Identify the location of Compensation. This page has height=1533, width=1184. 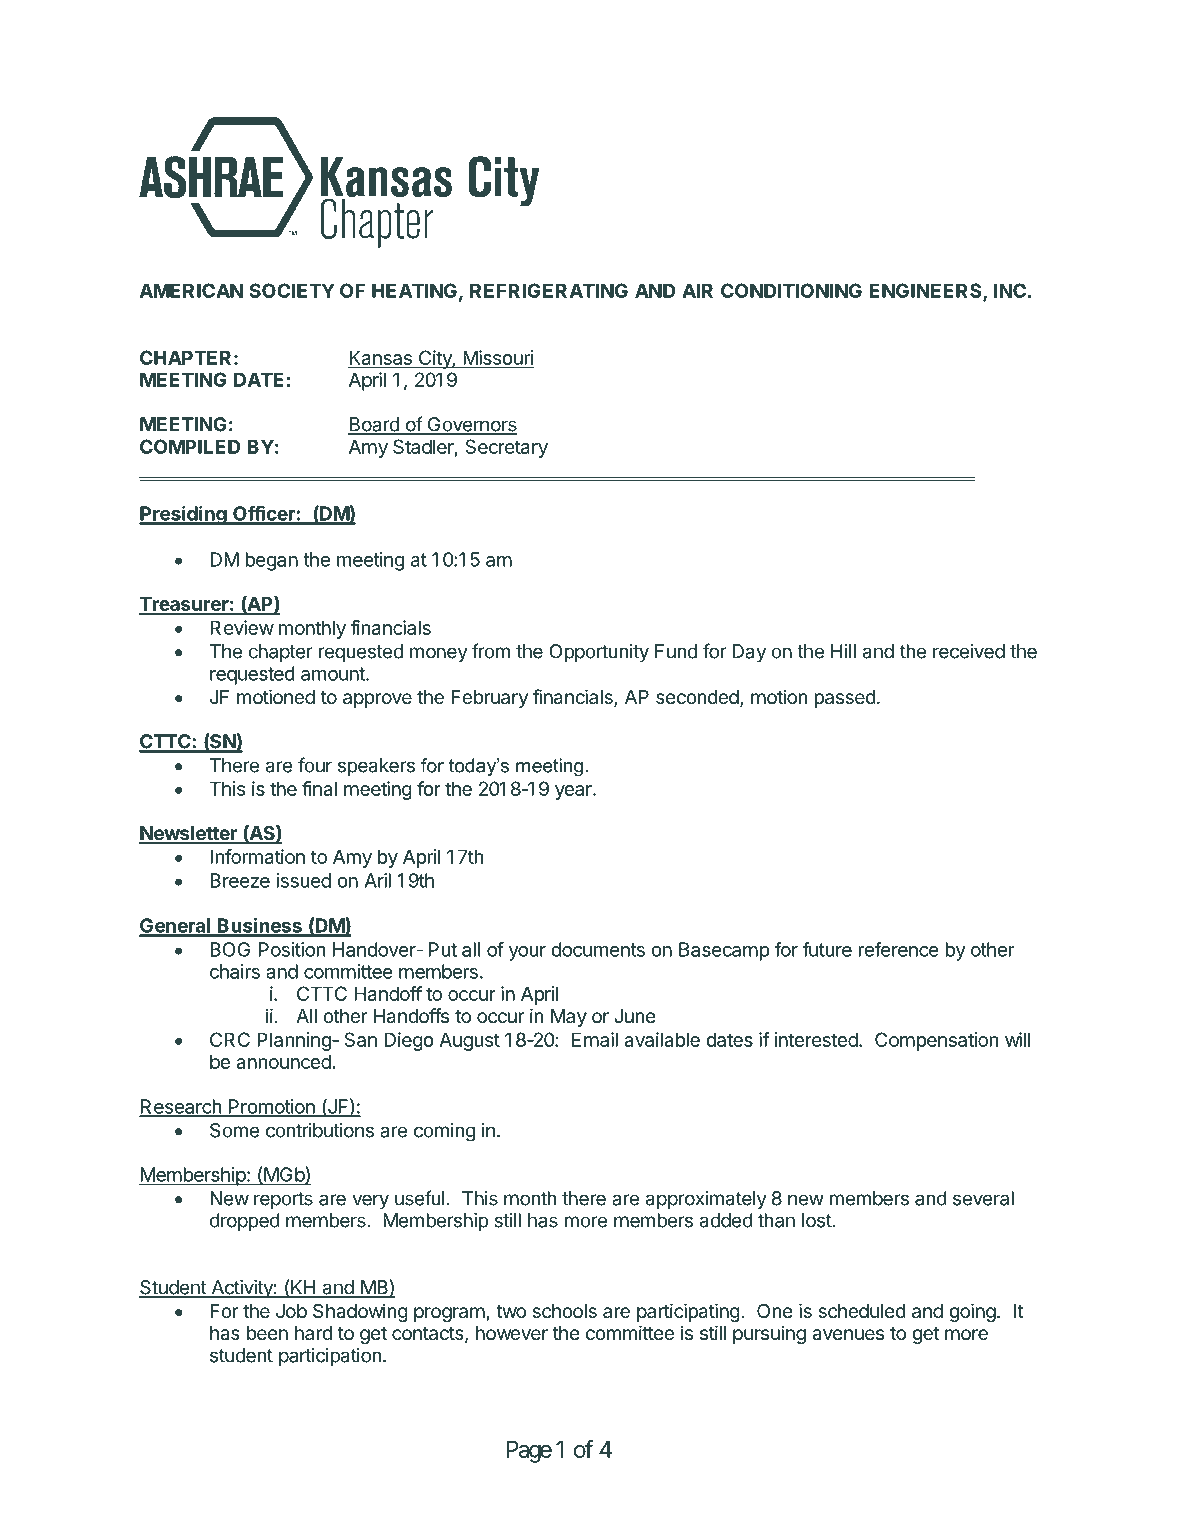
(936, 1041).
